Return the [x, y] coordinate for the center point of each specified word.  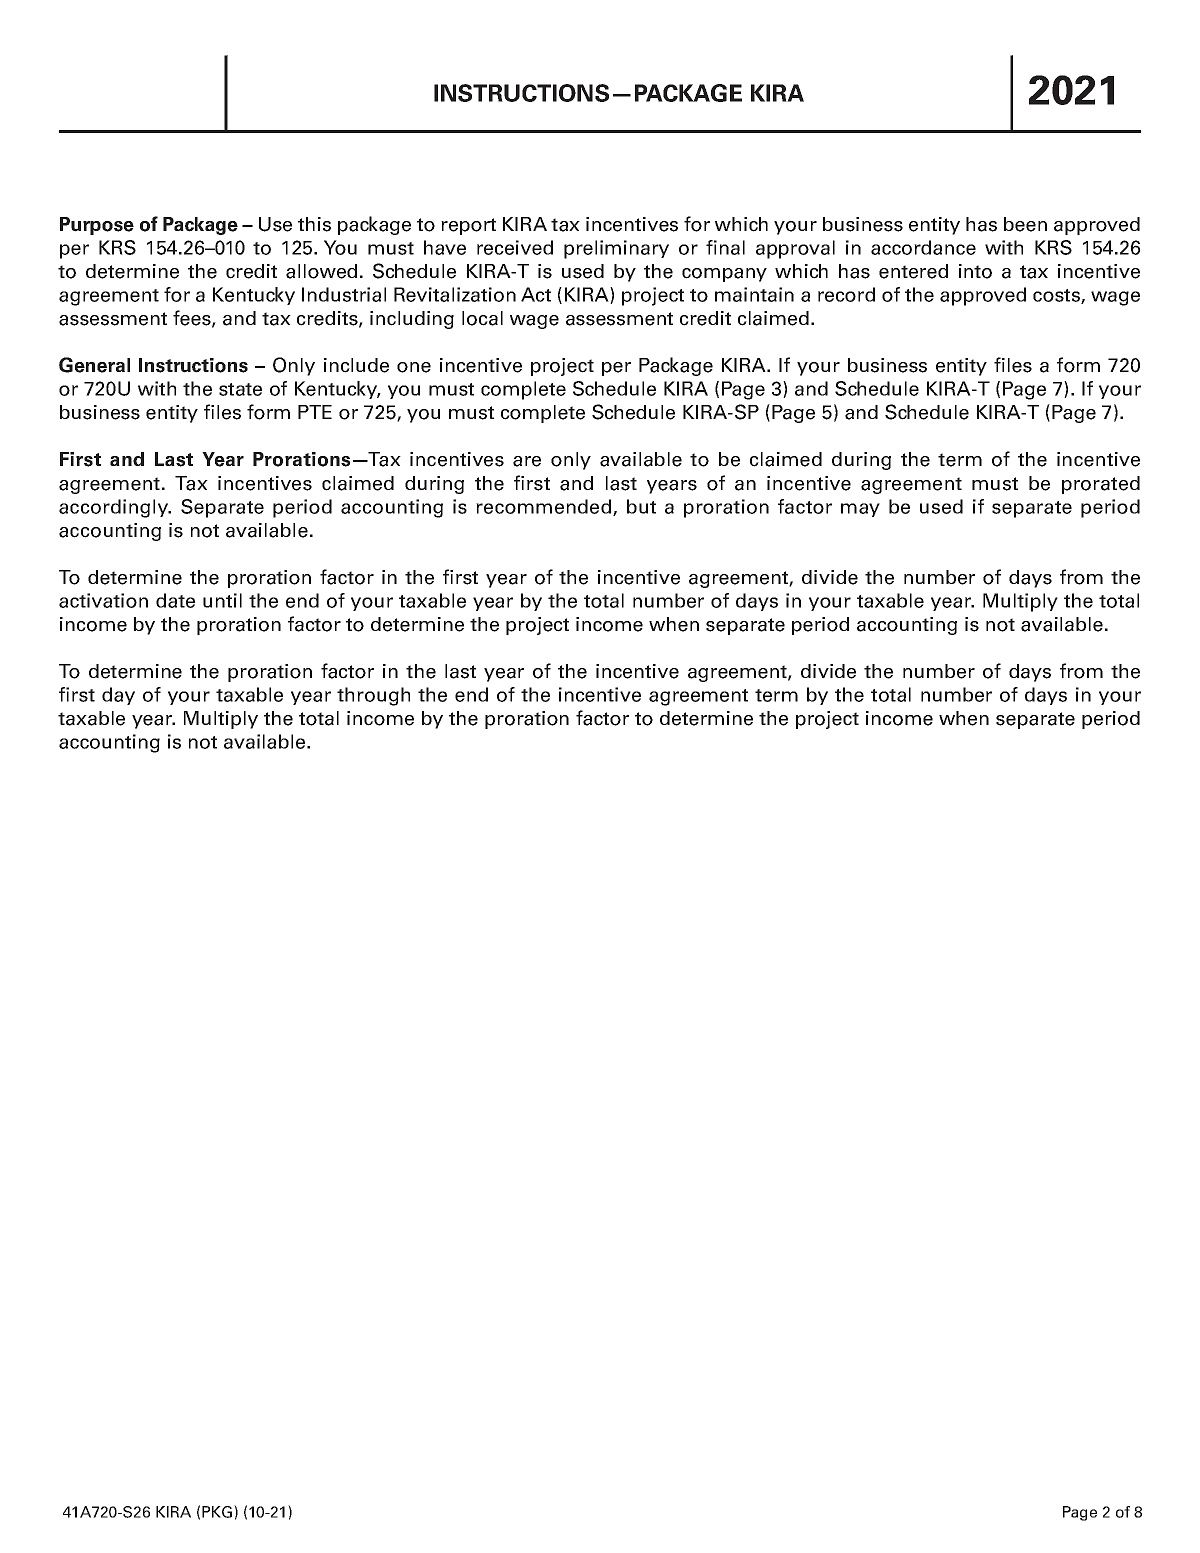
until [222, 600]
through [373, 696]
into [975, 271]
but [641, 506]
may [860, 510]
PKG [218, 1511]
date [175, 600]
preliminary [616, 249]
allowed [321, 271]
